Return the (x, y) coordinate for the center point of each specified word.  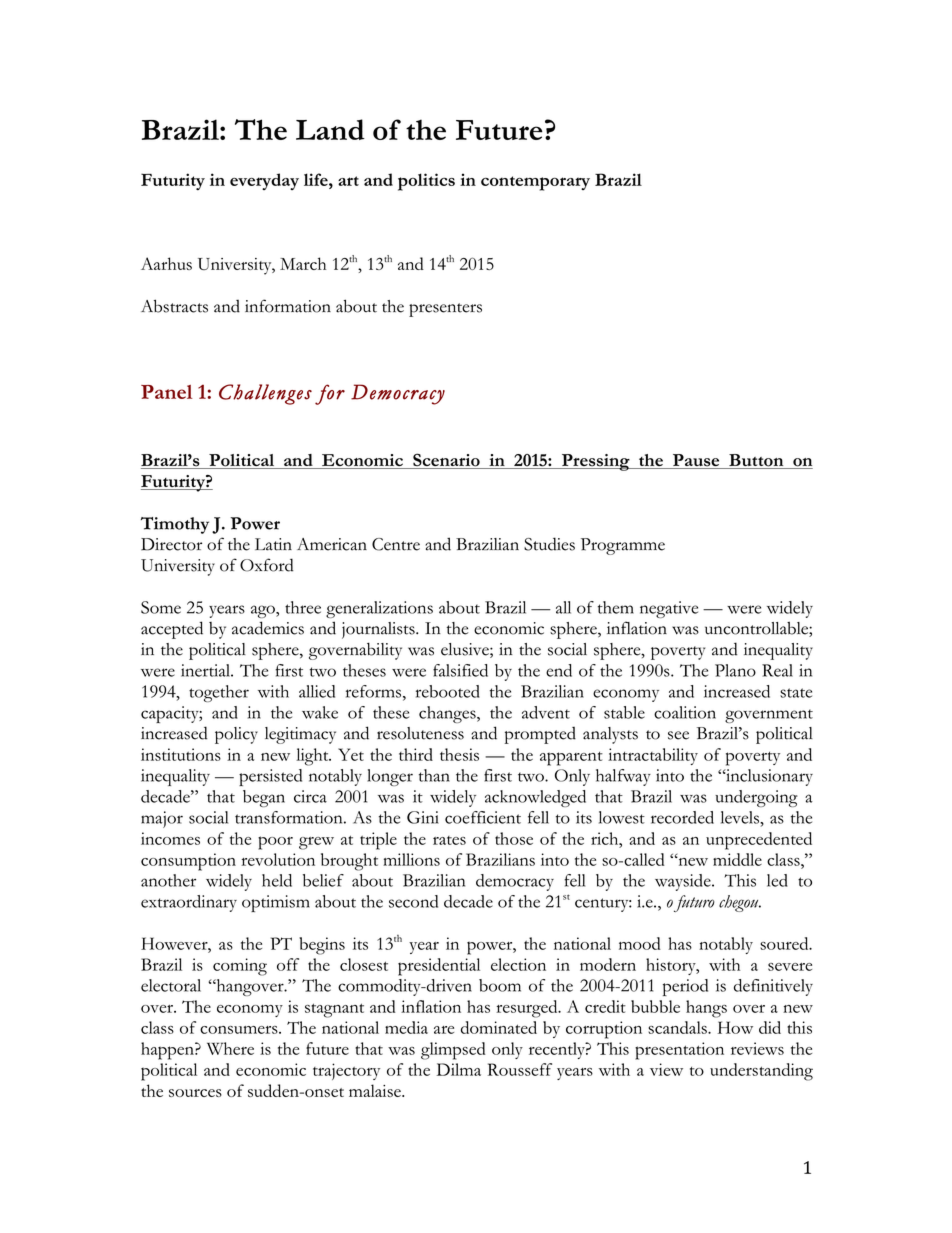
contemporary (535, 183)
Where (230, 1048)
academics (268, 628)
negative (669, 609)
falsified (460, 670)
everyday (264, 181)
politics (426, 182)
